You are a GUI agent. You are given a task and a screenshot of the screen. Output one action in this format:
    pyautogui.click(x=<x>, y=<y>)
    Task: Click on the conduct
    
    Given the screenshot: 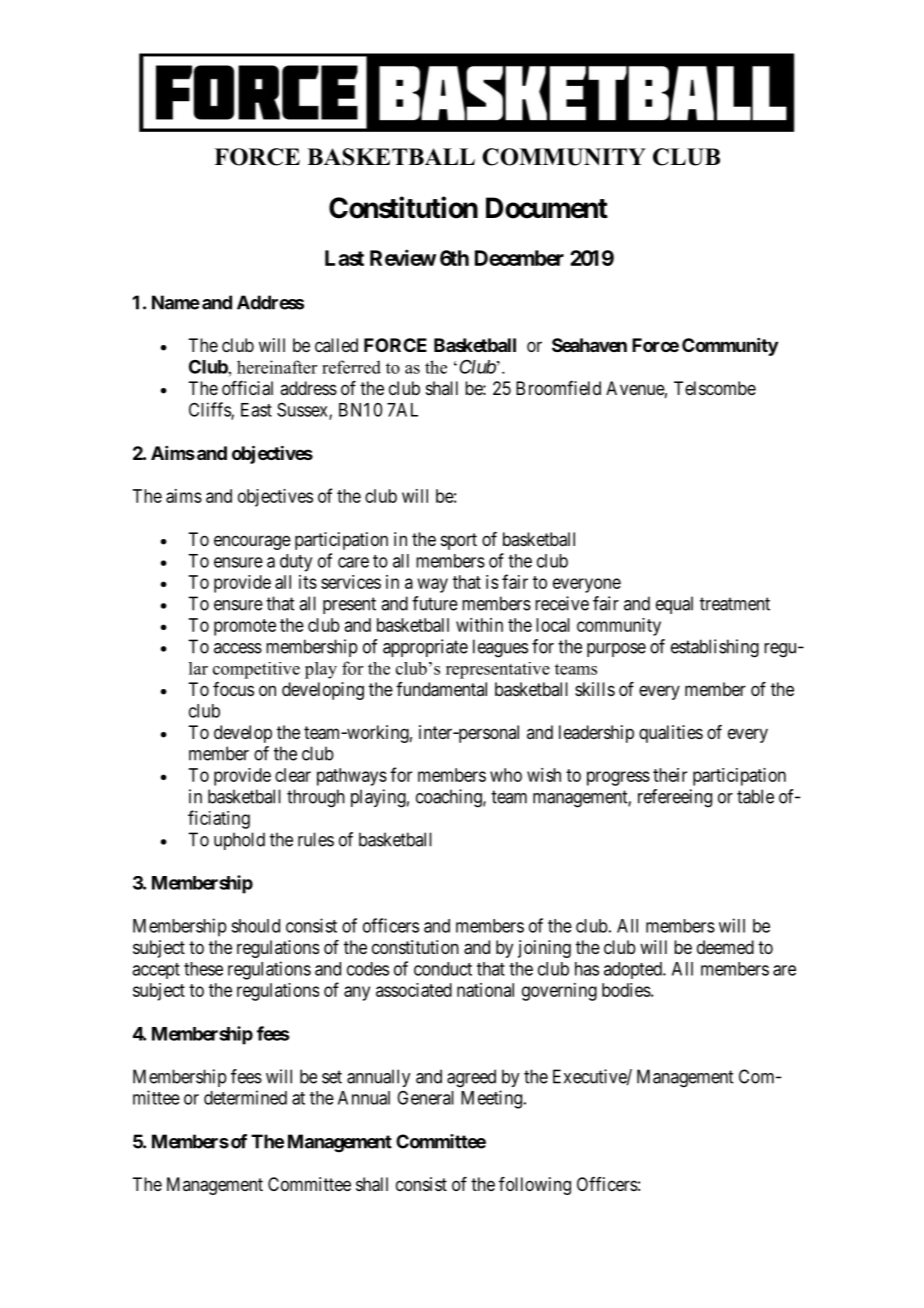 What is the action you would take?
    pyautogui.click(x=443, y=969)
